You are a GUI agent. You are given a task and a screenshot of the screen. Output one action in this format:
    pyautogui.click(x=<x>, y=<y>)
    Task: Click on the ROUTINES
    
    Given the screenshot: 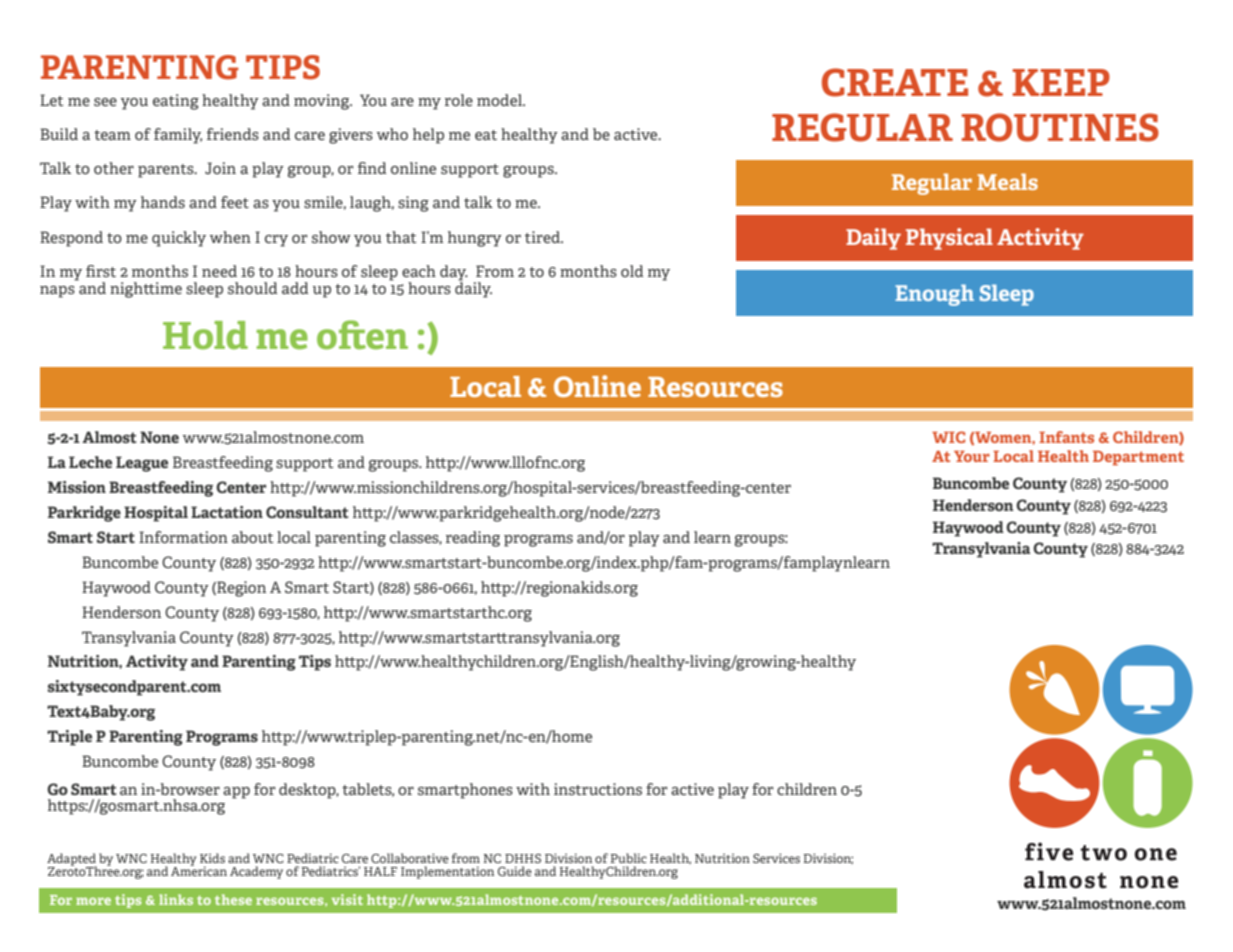 What is the action you would take?
    pyautogui.click(x=1060, y=127)
